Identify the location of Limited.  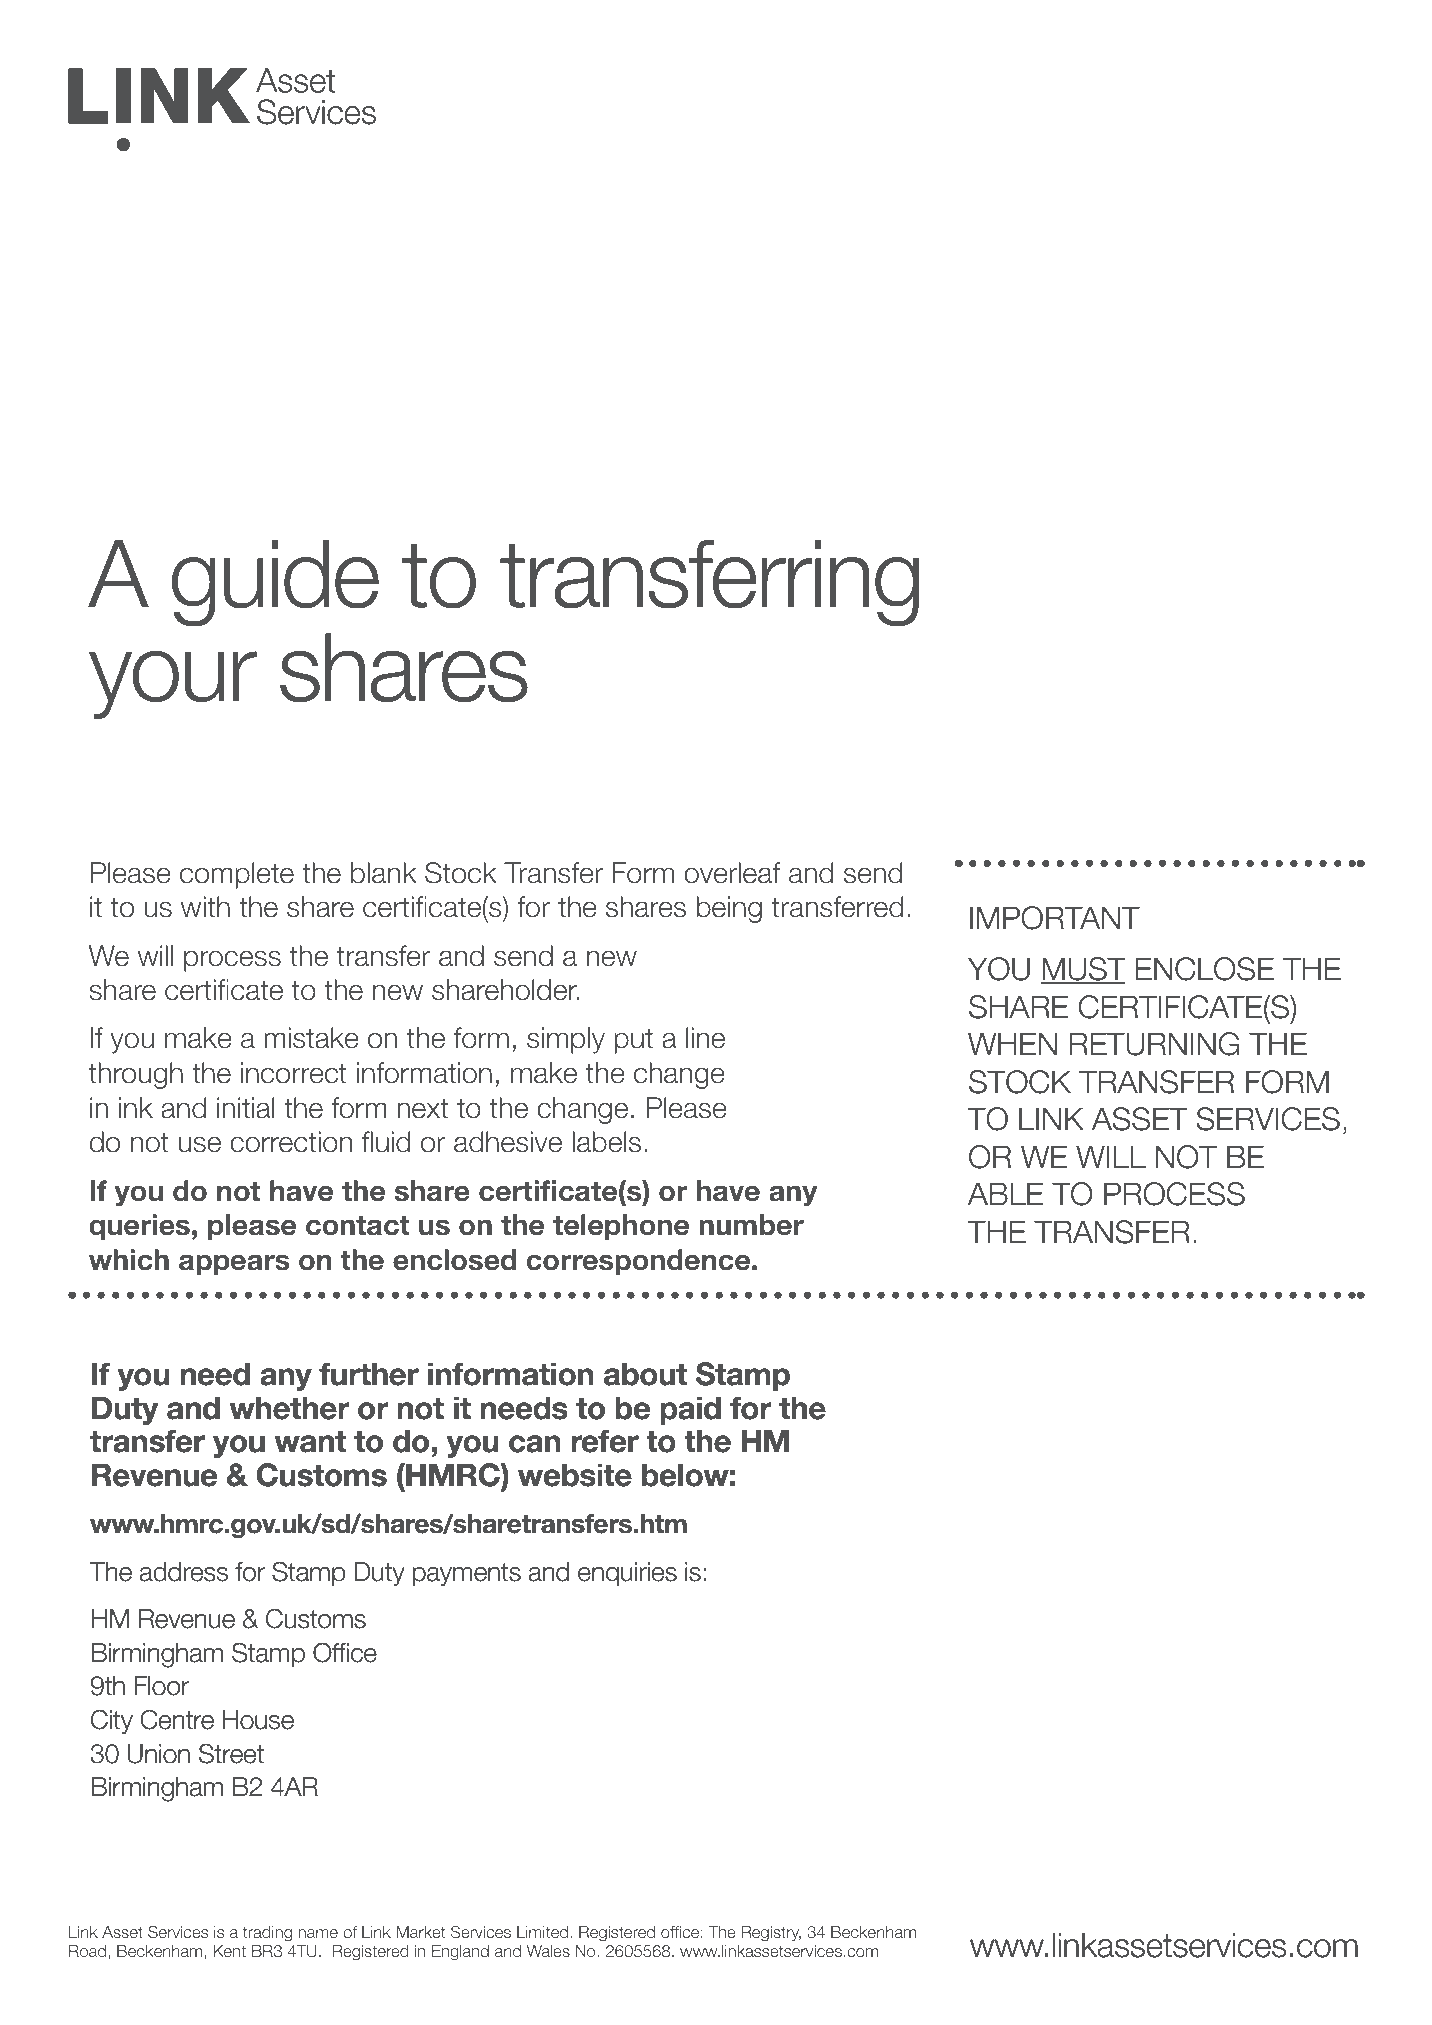
(544, 1932).
